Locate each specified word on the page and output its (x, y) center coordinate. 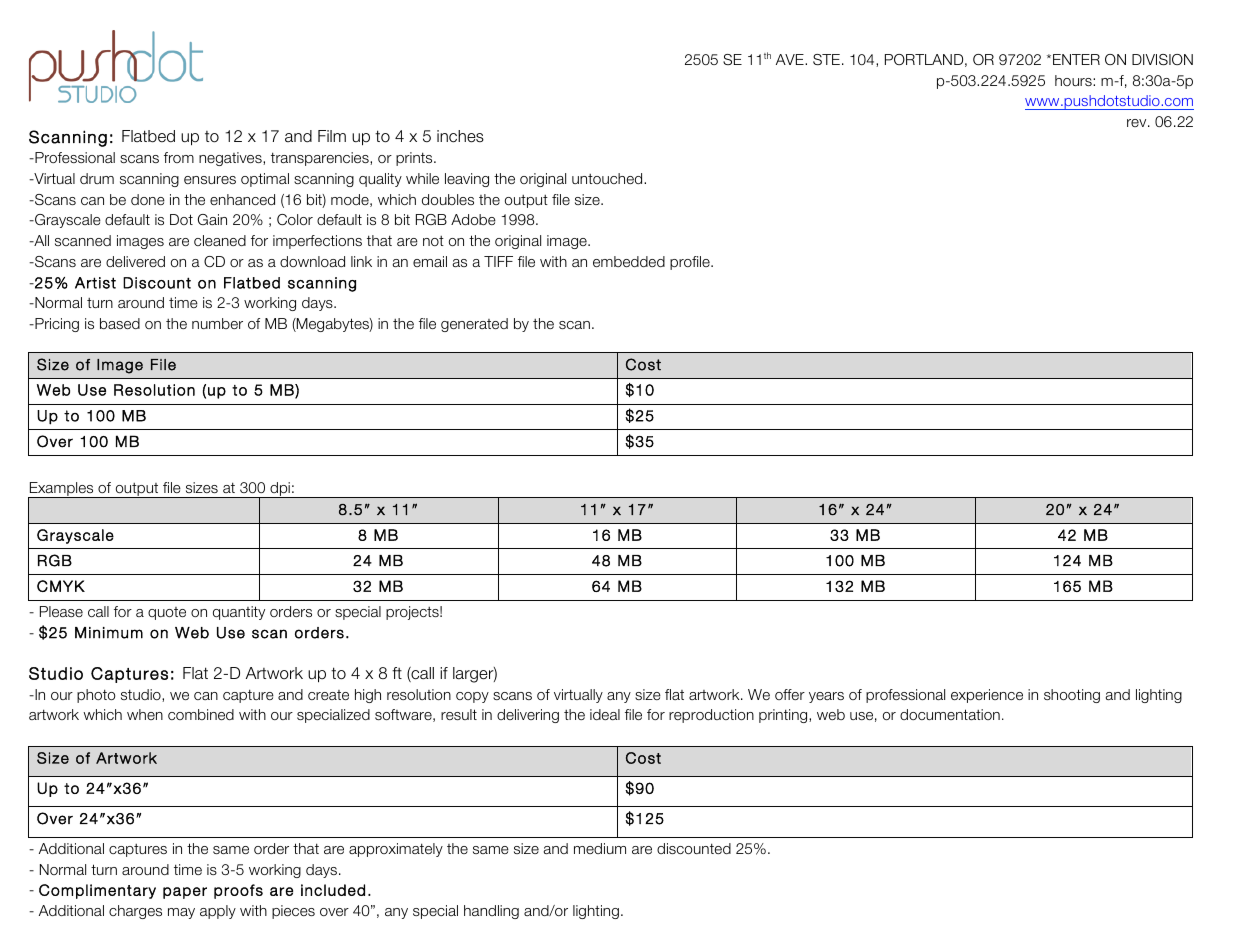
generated (474, 325)
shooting (1072, 696)
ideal (605, 714)
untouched (608, 178)
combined (201, 714)
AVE (791, 59)
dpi (280, 490)
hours (1074, 80)
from (179, 157)
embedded (629, 261)
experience (987, 696)
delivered (135, 261)
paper (185, 893)
